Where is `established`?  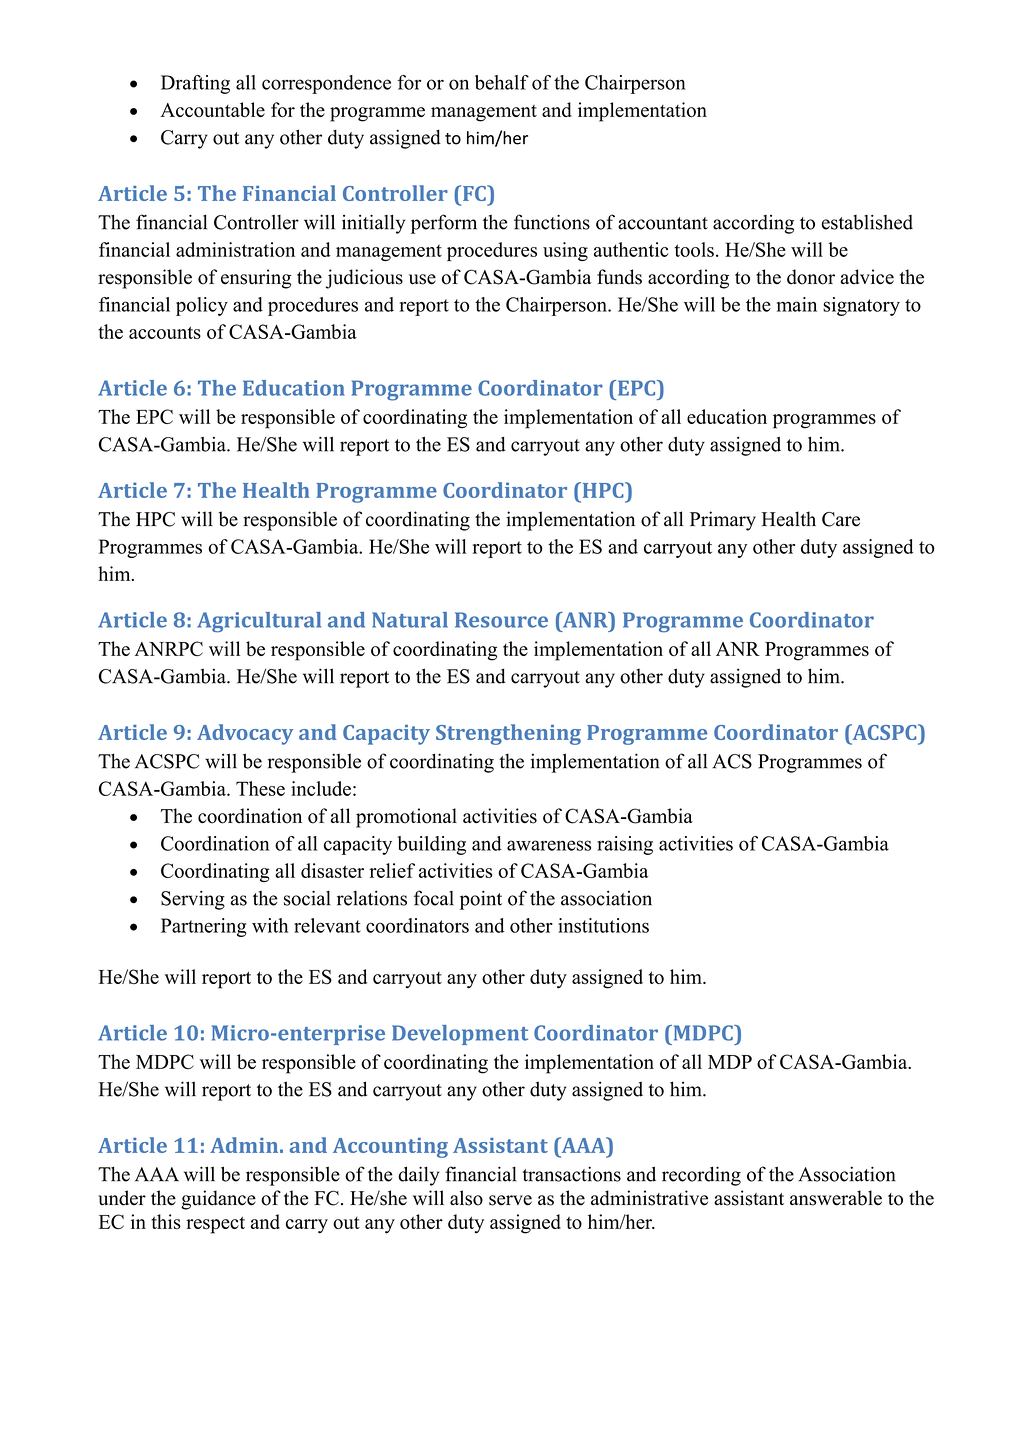 established is located at coordinates (867, 222).
